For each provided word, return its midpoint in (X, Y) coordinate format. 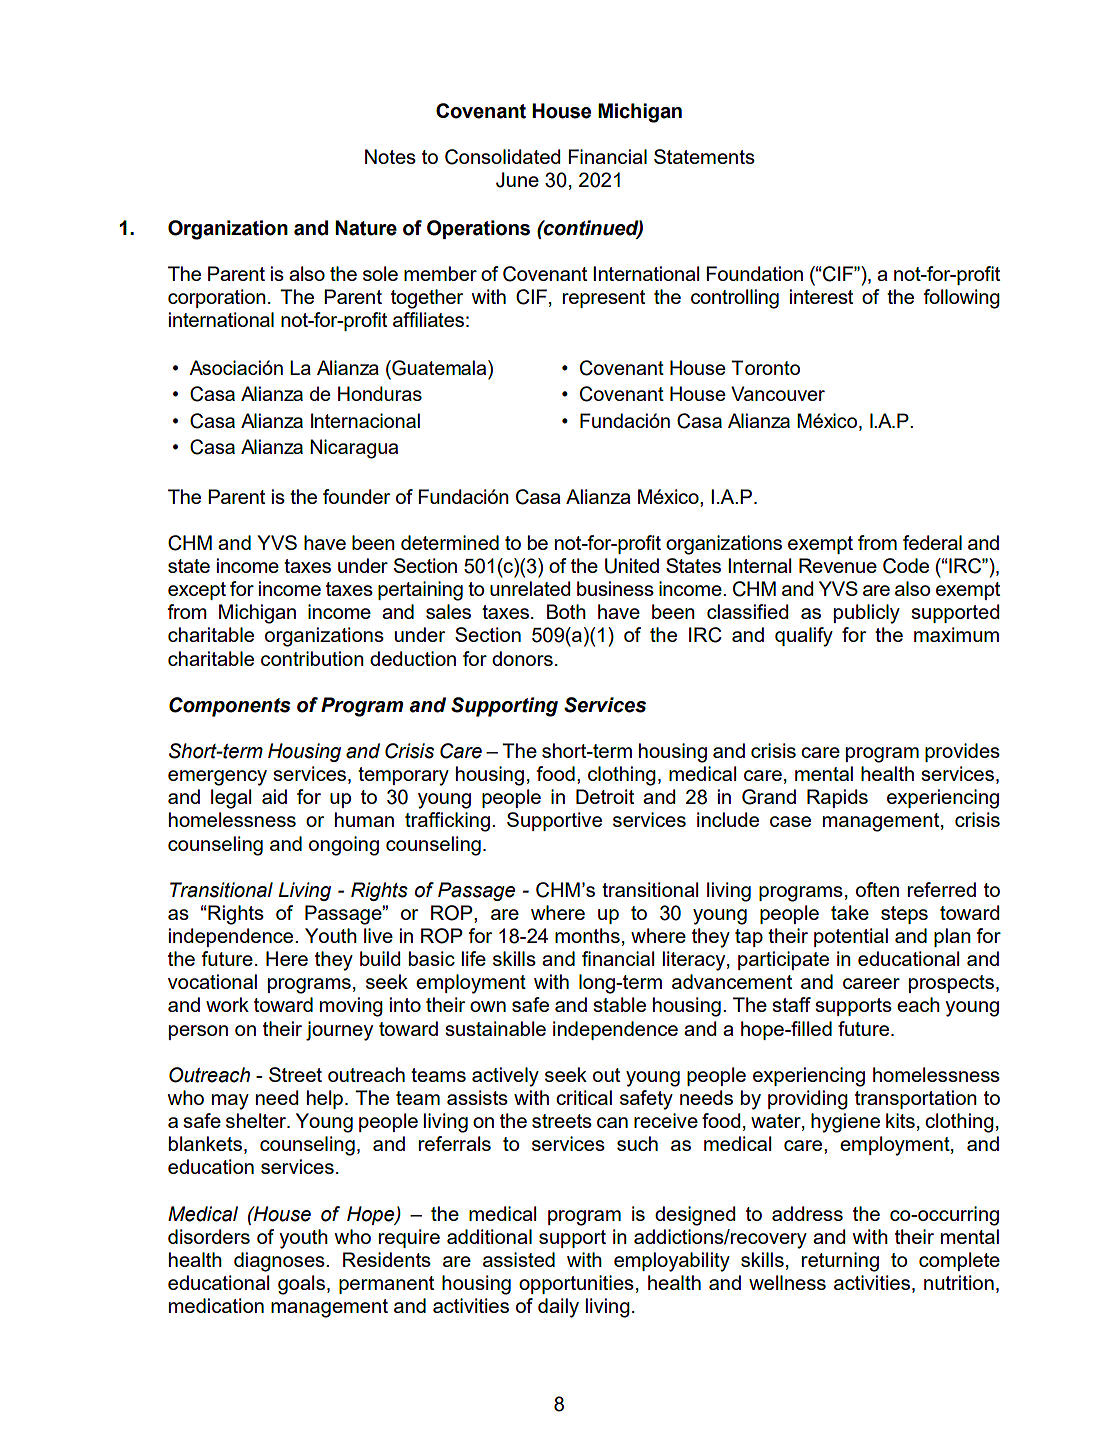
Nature (366, 228)
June (517, 180)
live (378, 935)
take (850, 912)
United (632, 566)
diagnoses (280, 1262)
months (587, 935)
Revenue (838, 565)
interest (821, 296)
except (197, 591)
